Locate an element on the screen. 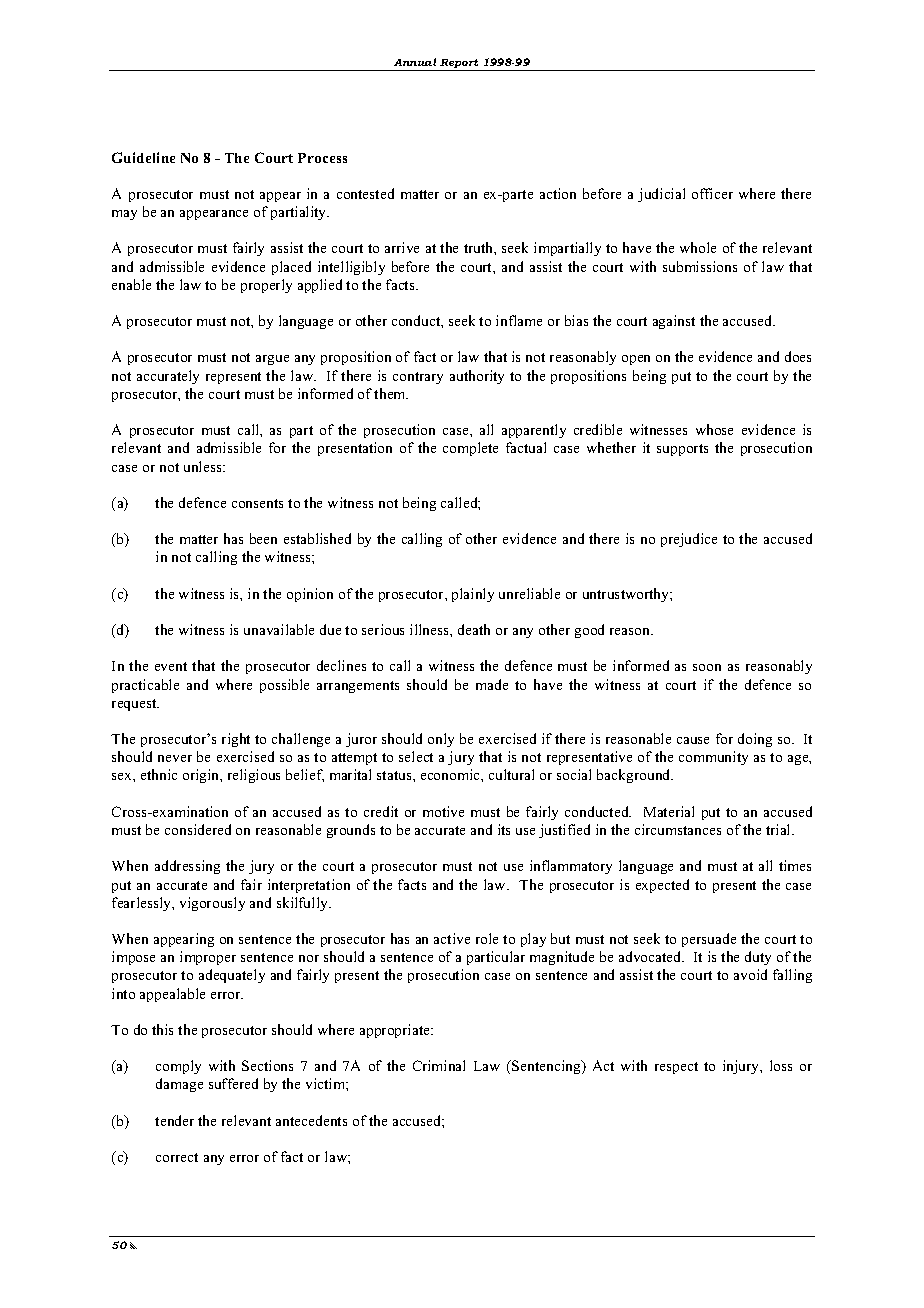 This screenshot has height=1308, width=924. economic is located at coordinates (451, 774).
